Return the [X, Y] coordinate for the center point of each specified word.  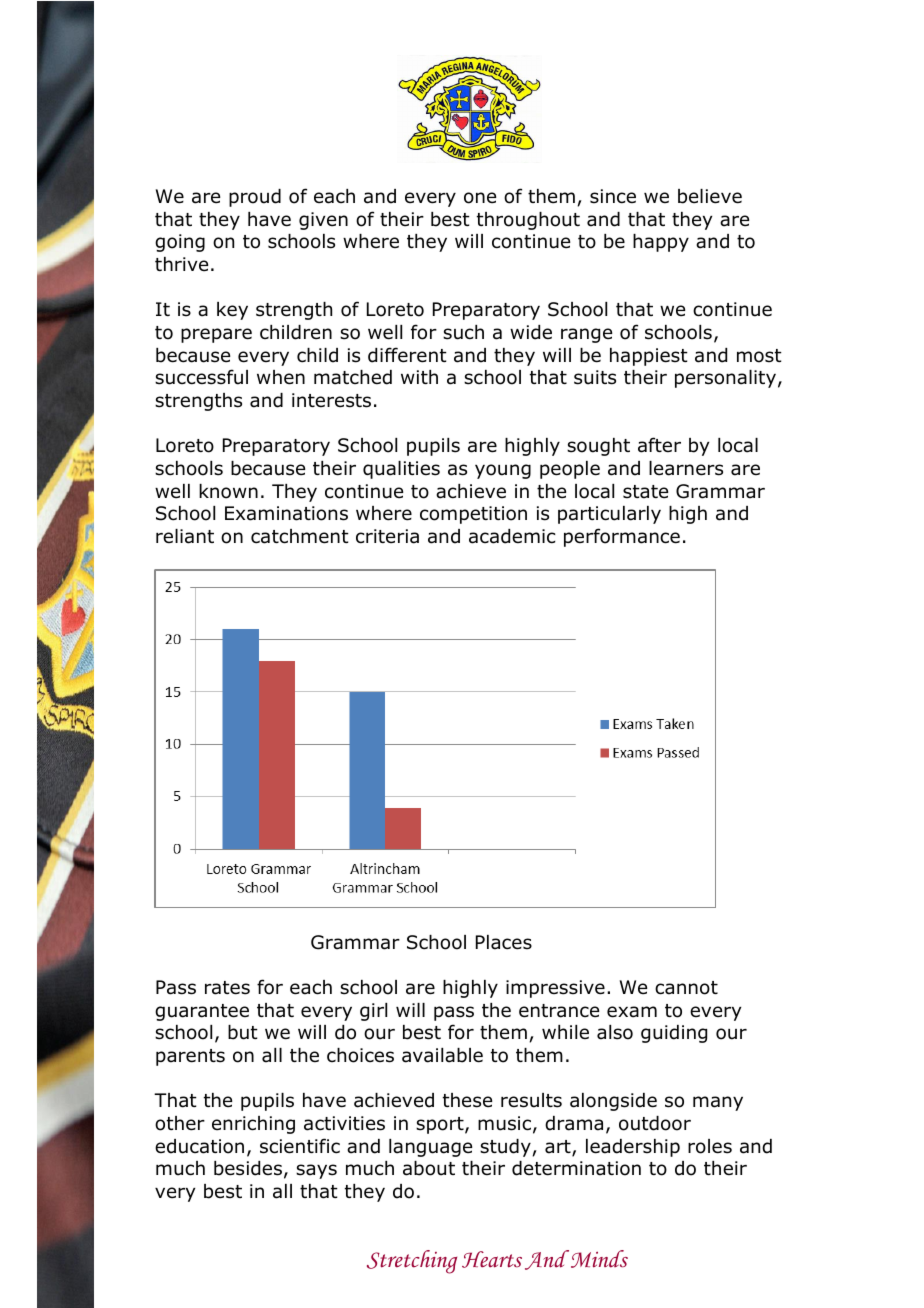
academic [512, 536]
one [480, 198]
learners [686, 468]
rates [227, 988]
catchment [300, 536]
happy [661, 243]
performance [622, 537]
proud [255, 198]
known [228, 491]
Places [504, 942]
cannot [686, 988]
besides [248, 1168]
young [503, 471]
